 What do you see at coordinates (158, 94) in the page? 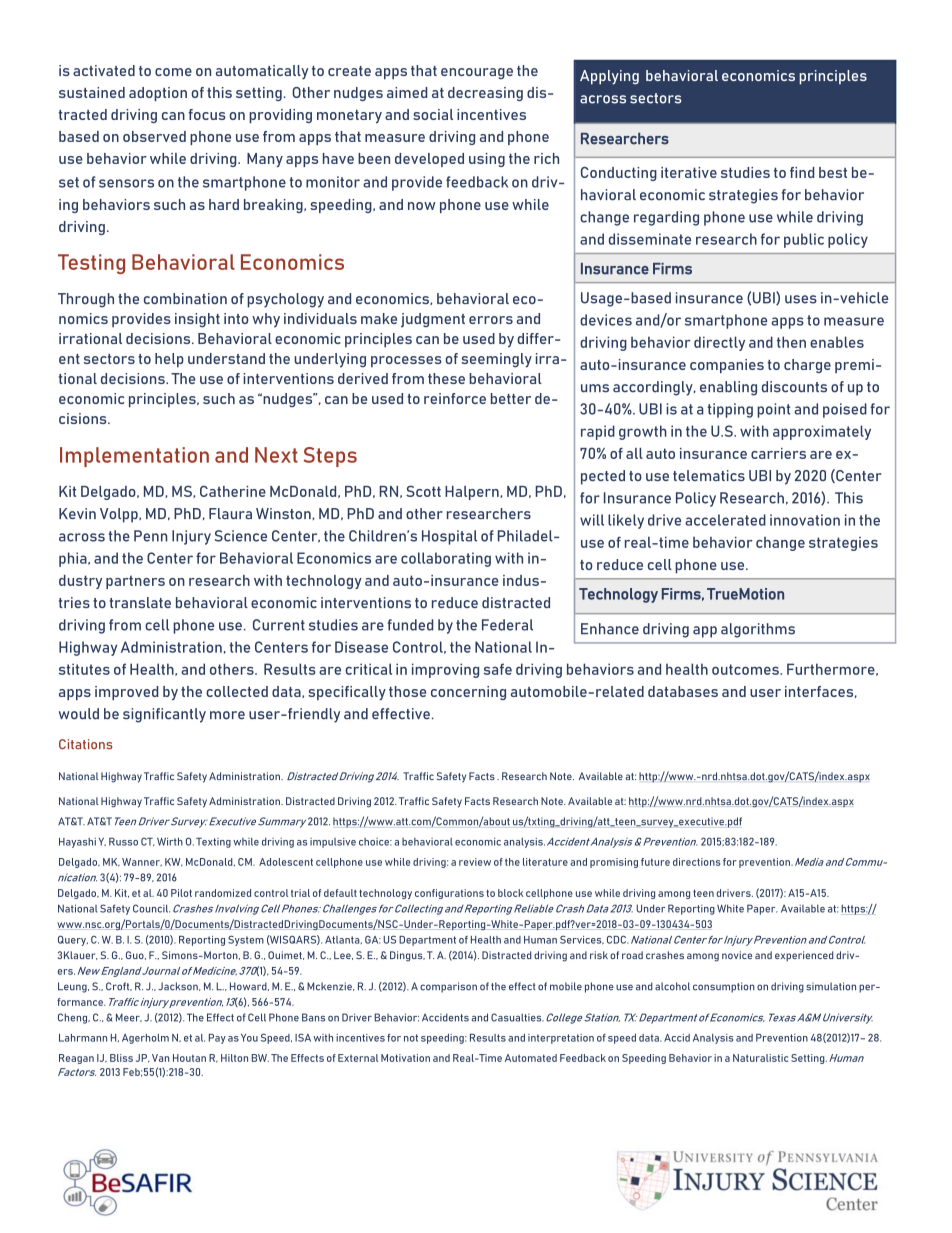
I see `adoption` at bounding box center [158, 94].
